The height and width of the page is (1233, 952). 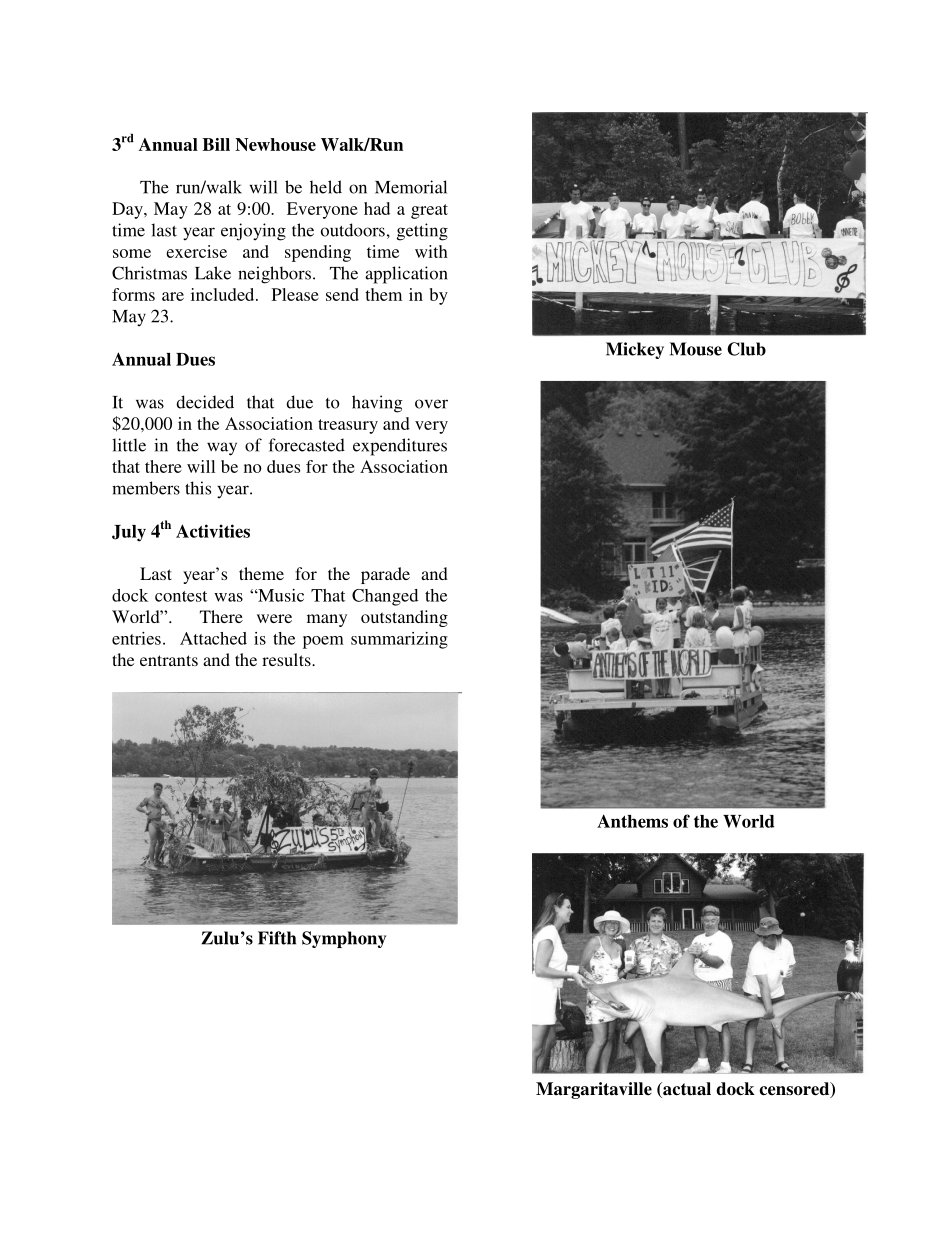 What do you see at coordinates (635, 350) in the page?
I see `Mickey` at bounding box center [635, 350].
